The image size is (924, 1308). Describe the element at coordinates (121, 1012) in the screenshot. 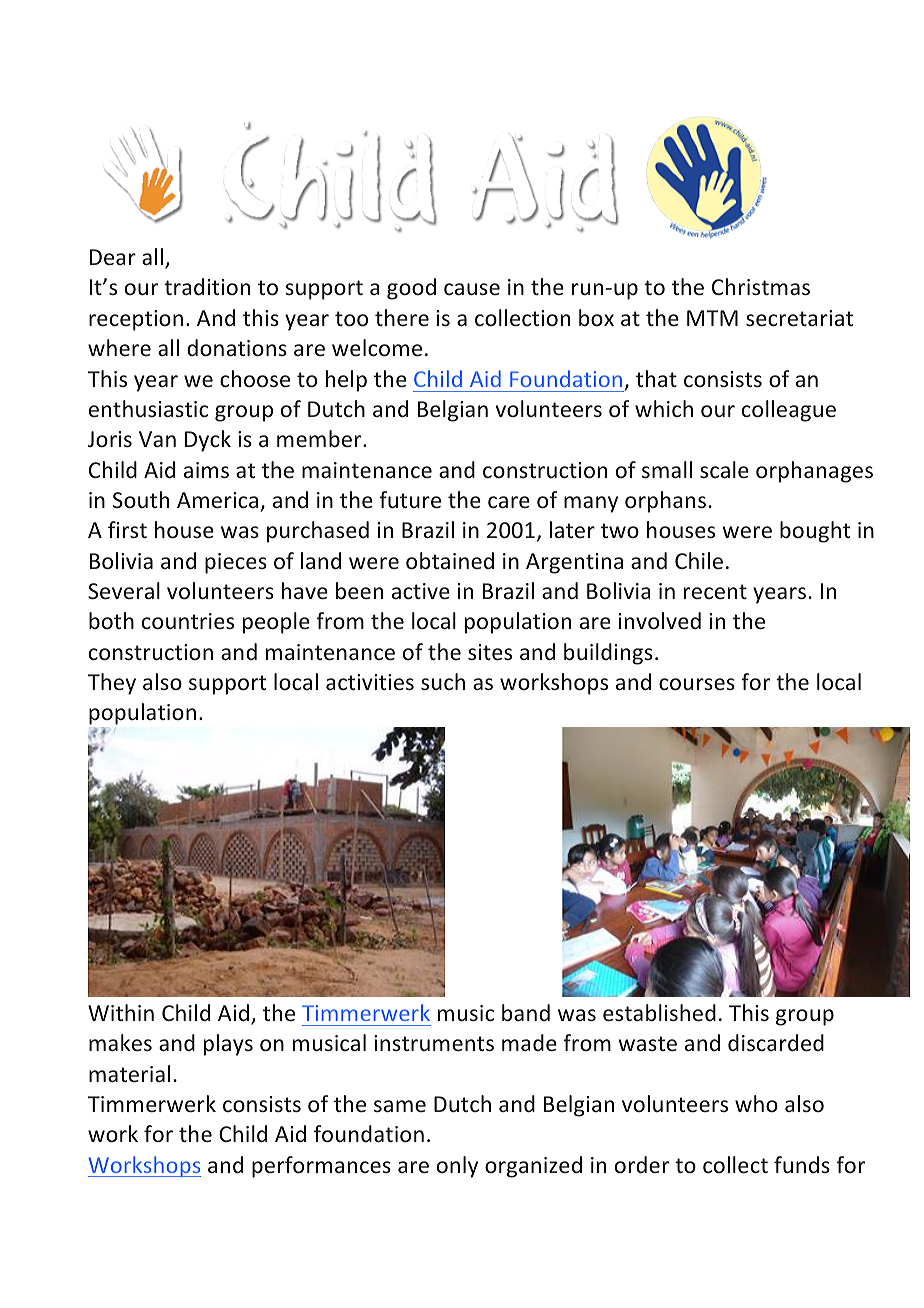

I see `Within` at that location.
